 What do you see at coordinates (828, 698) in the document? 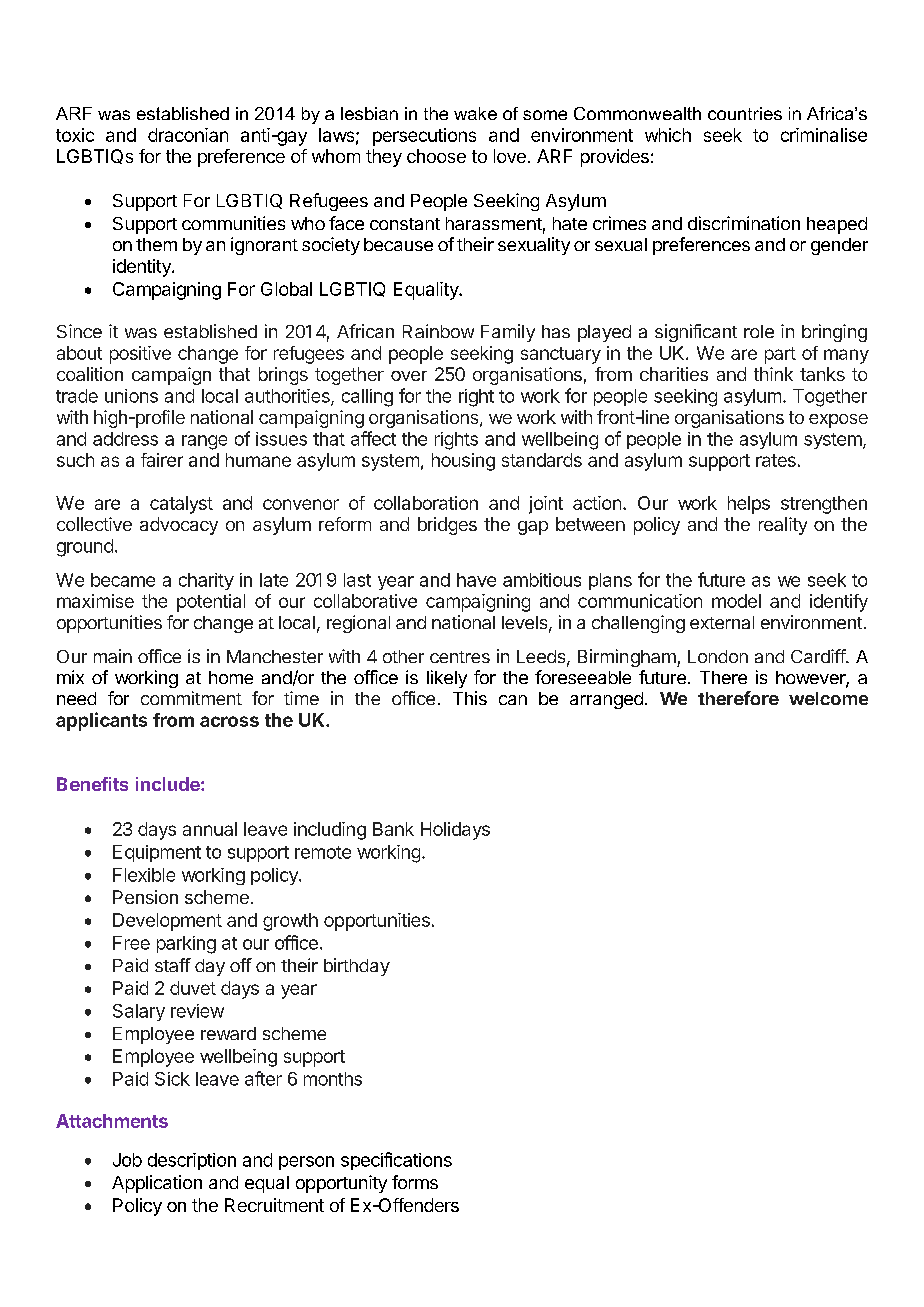
I see `welcome` at bounding box center [828, 698].
